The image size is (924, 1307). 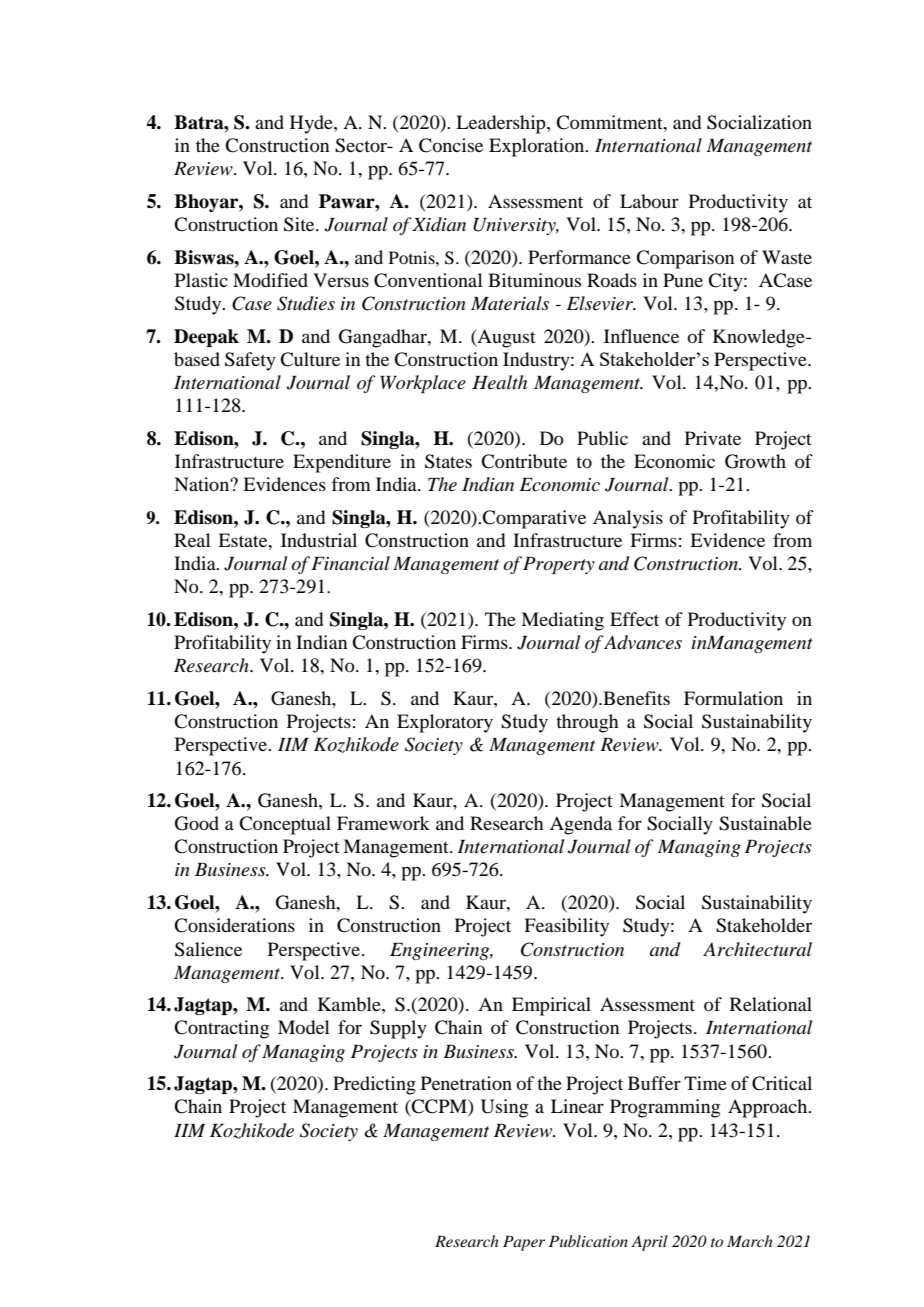 What do you see at coordinates (445, 723) in the screenshot?
I see `Exploratory` at bounding box center [445, 723].
